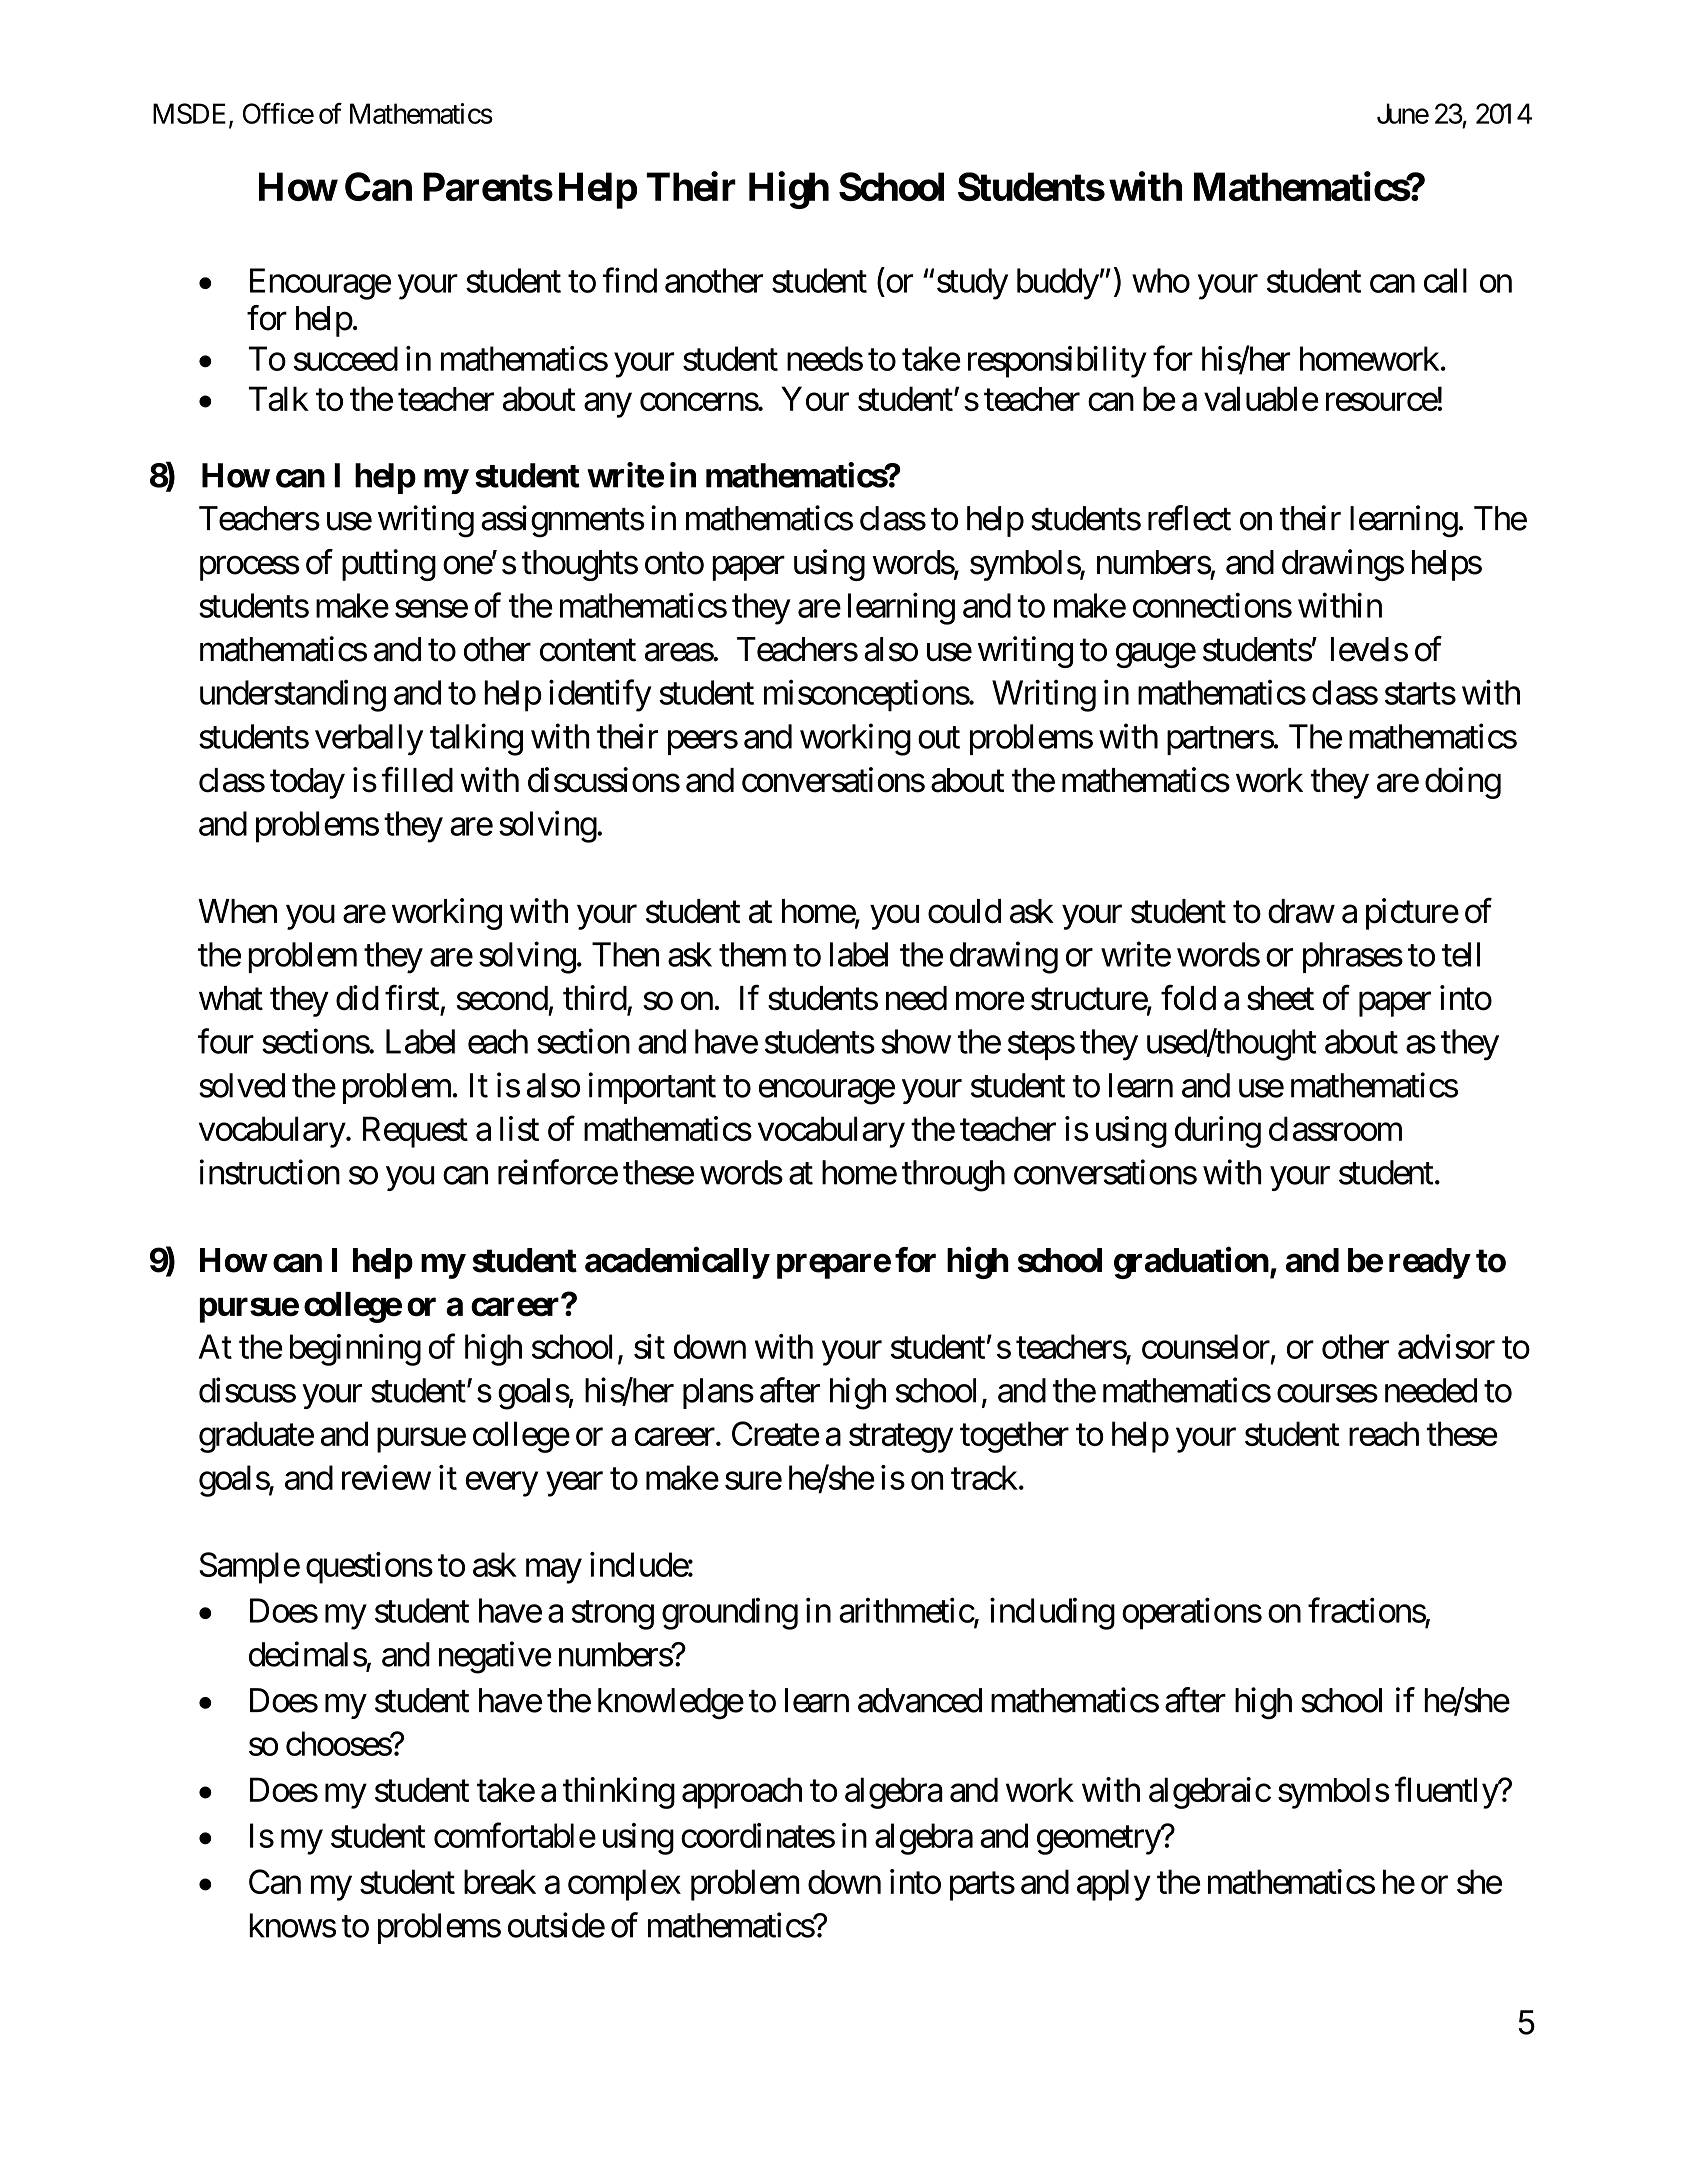  Describe the element at coordinates (972, 284) in the page. I see `study` at that location.
